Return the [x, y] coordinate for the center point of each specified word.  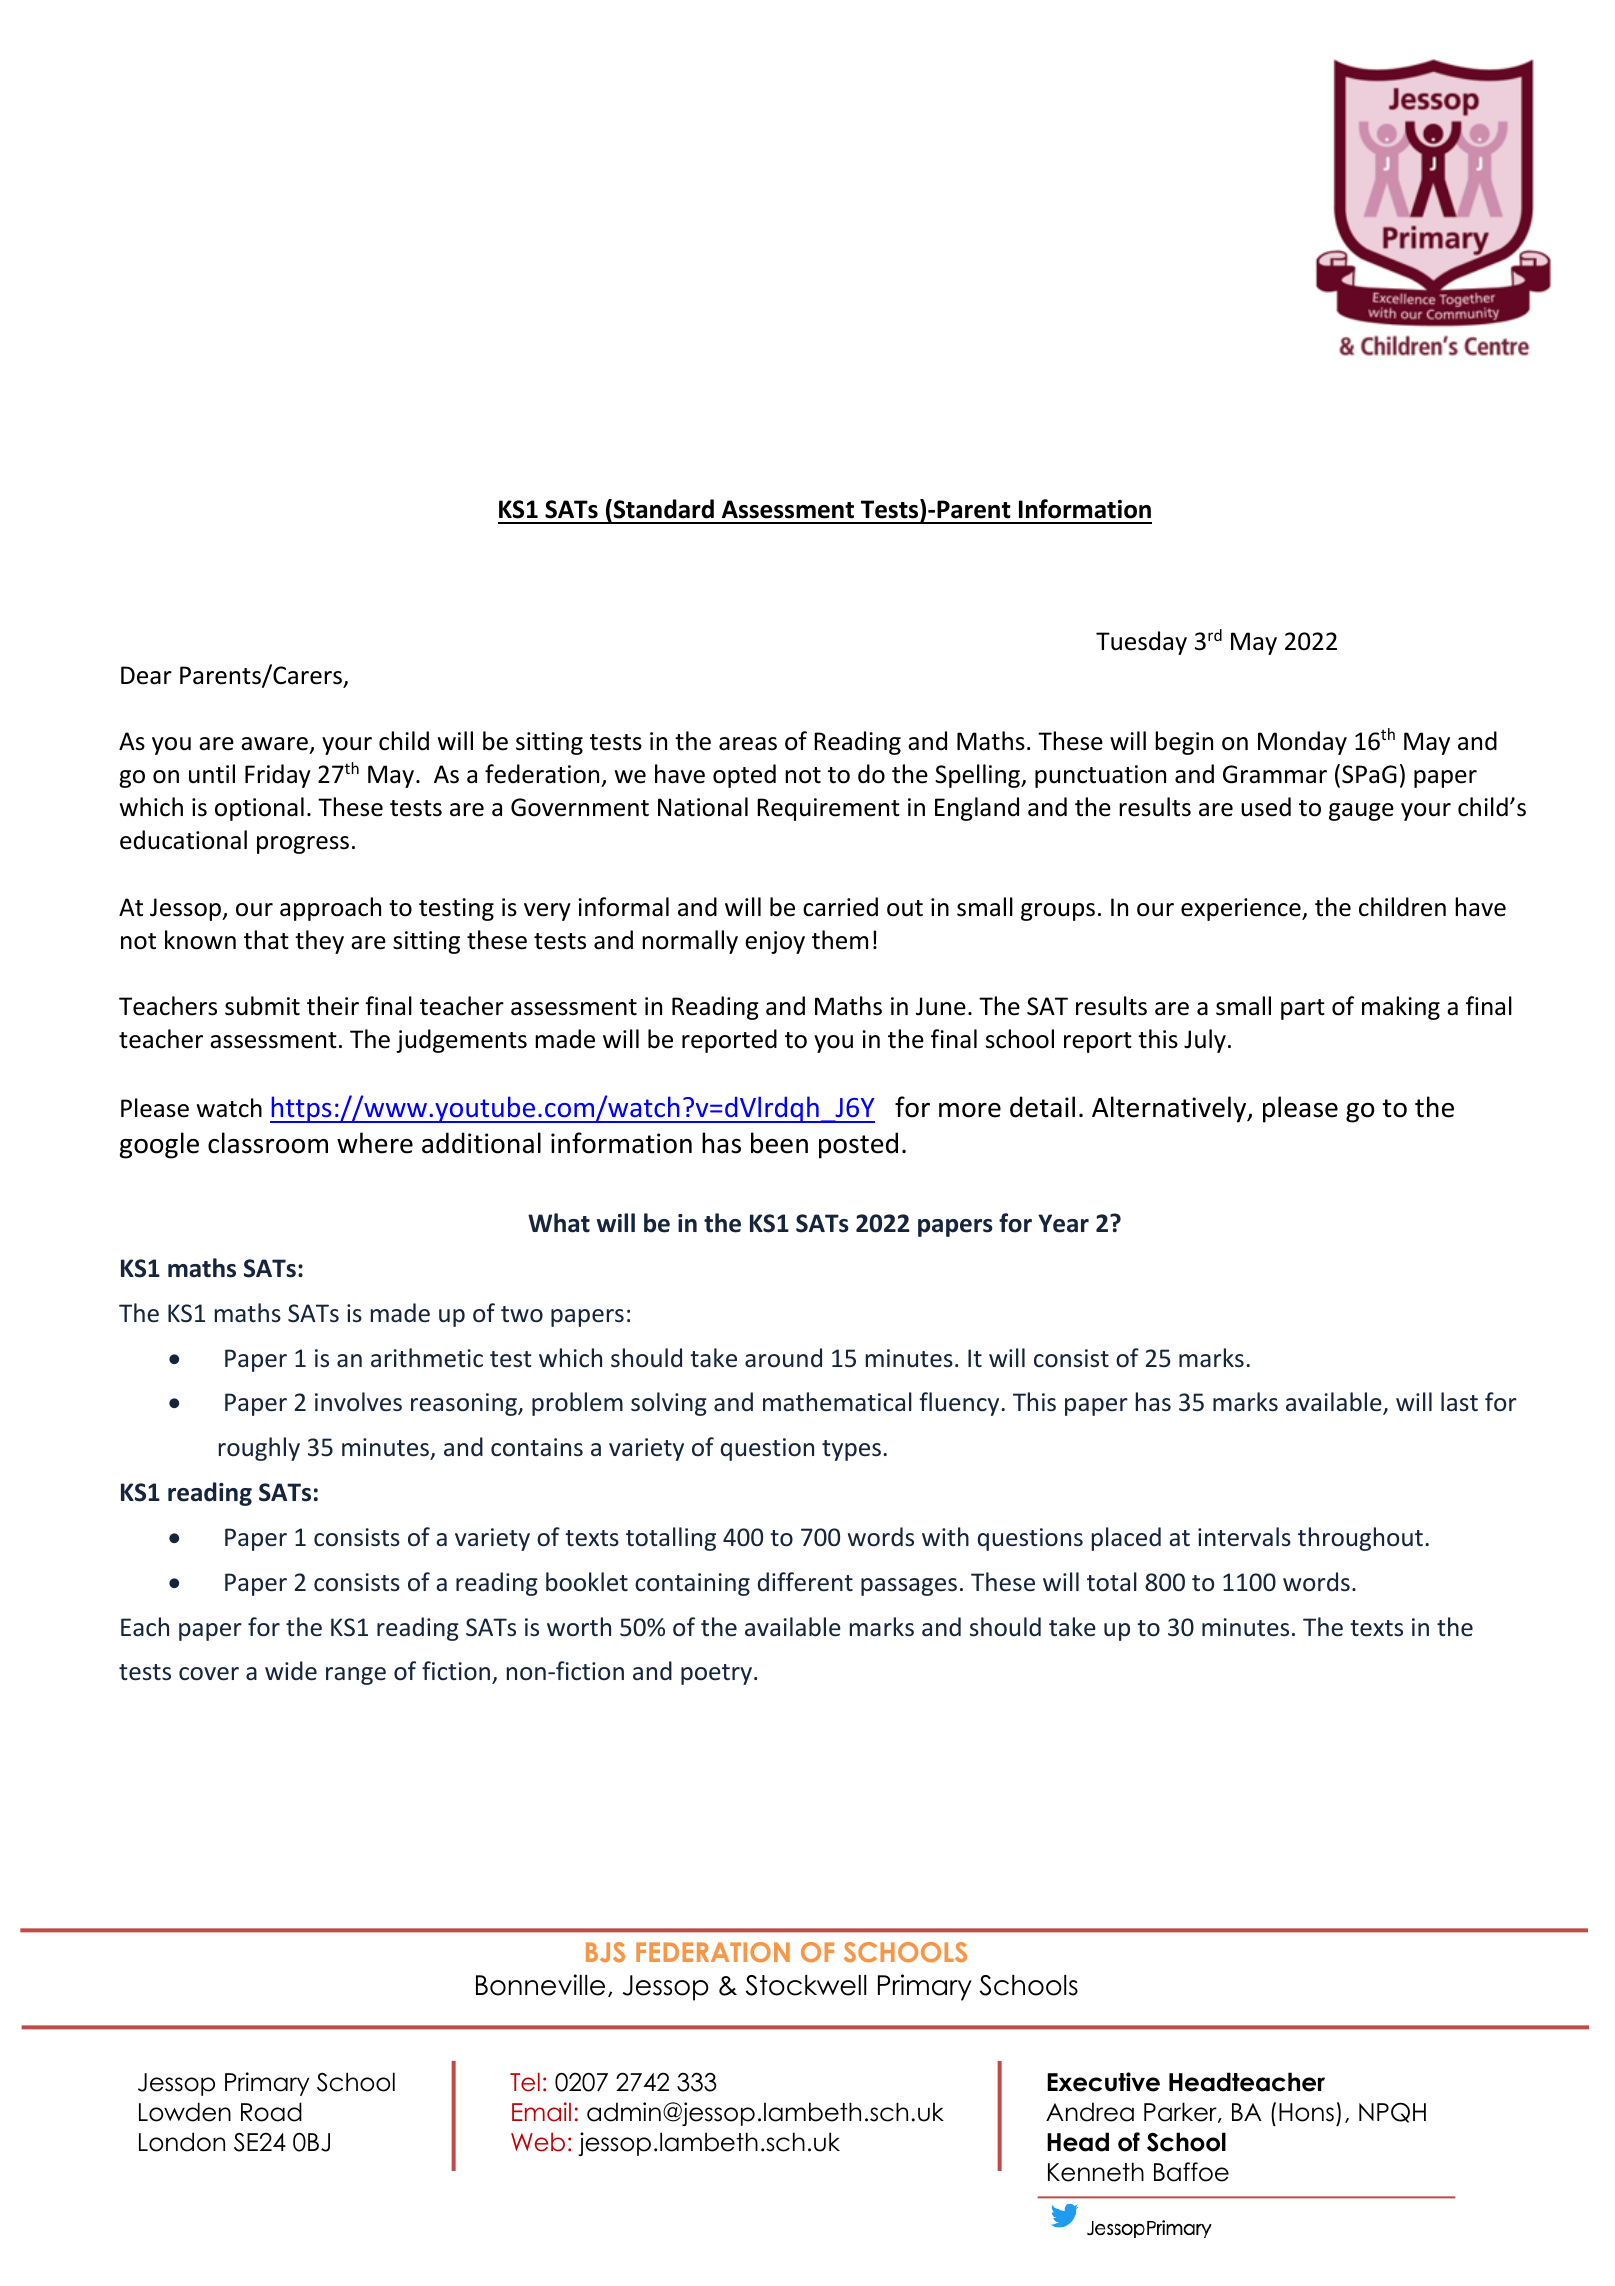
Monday [1302, 743]
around [783, 1358]
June [941, 1006]
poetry [718, 1674]
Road [271, 2112]
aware [274, 744]
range [356, 1676]
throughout [1360, 1539]
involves [358, 1401]
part [1303, 1009]
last [1459, 1402]
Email [541, 2112]
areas [748, 744]
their [333, 1006]
